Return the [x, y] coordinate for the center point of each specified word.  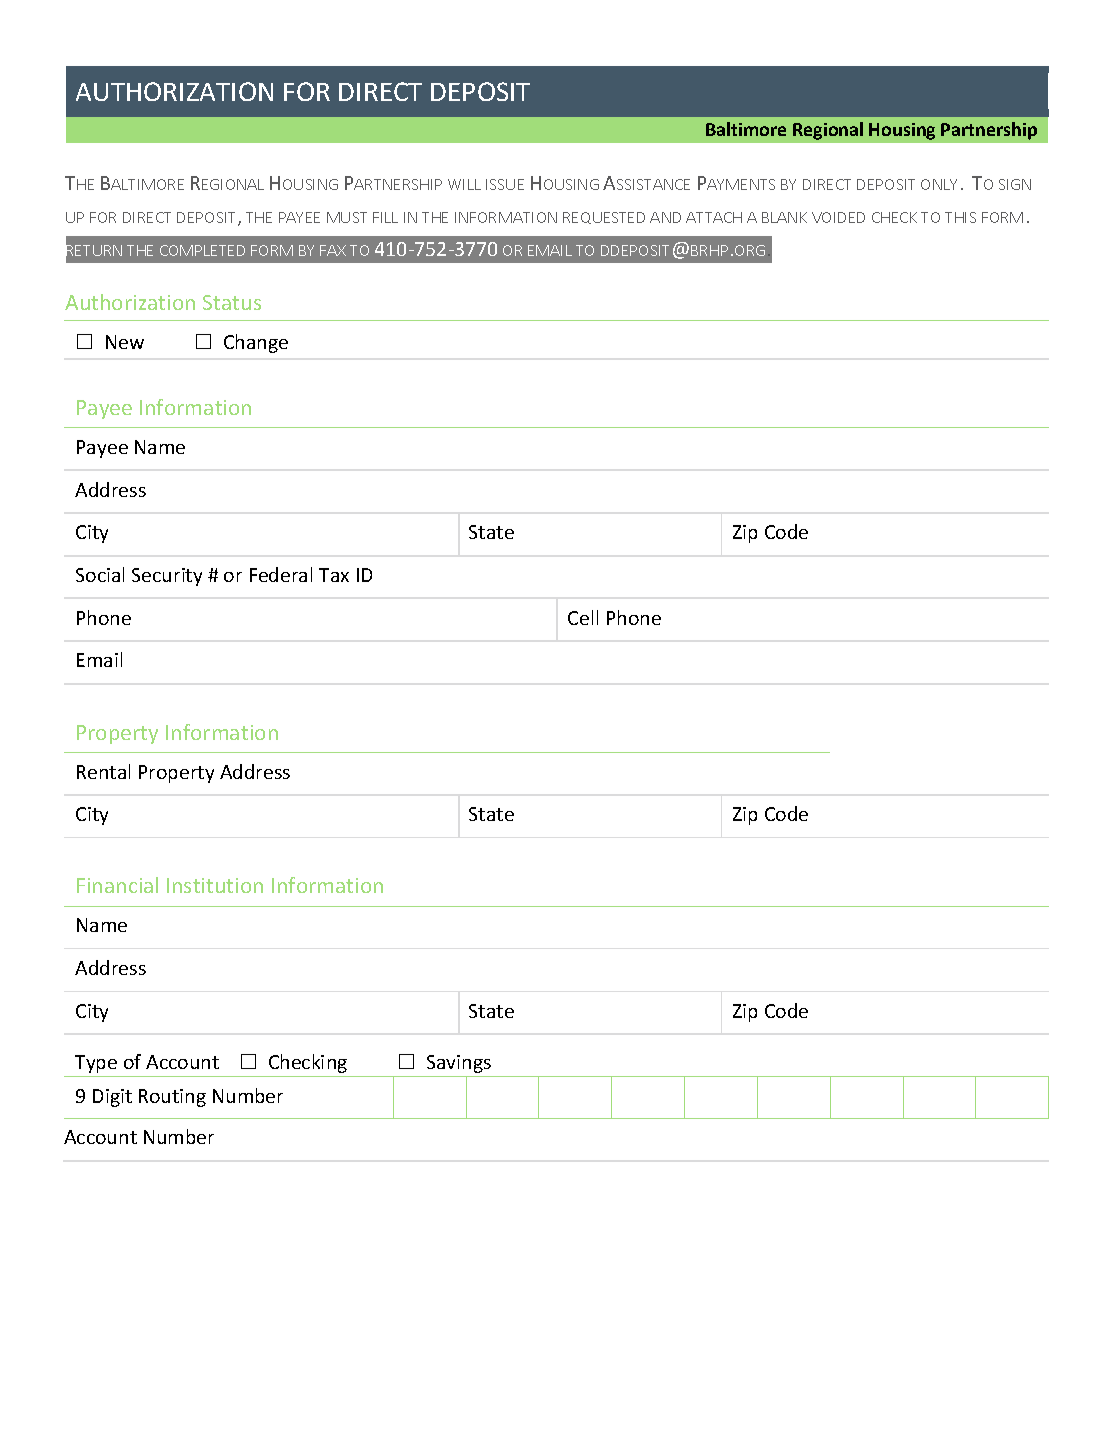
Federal [281, 574]
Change [256, 343]
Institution [215, 885]
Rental [103, 771]
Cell [583, 617]
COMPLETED [202, 250]
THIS [960, 217]
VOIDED [838, 217]
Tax [334, 575]
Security [167, 577]
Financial [117, 885]
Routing [172, 1098]
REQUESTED [604, 218]
